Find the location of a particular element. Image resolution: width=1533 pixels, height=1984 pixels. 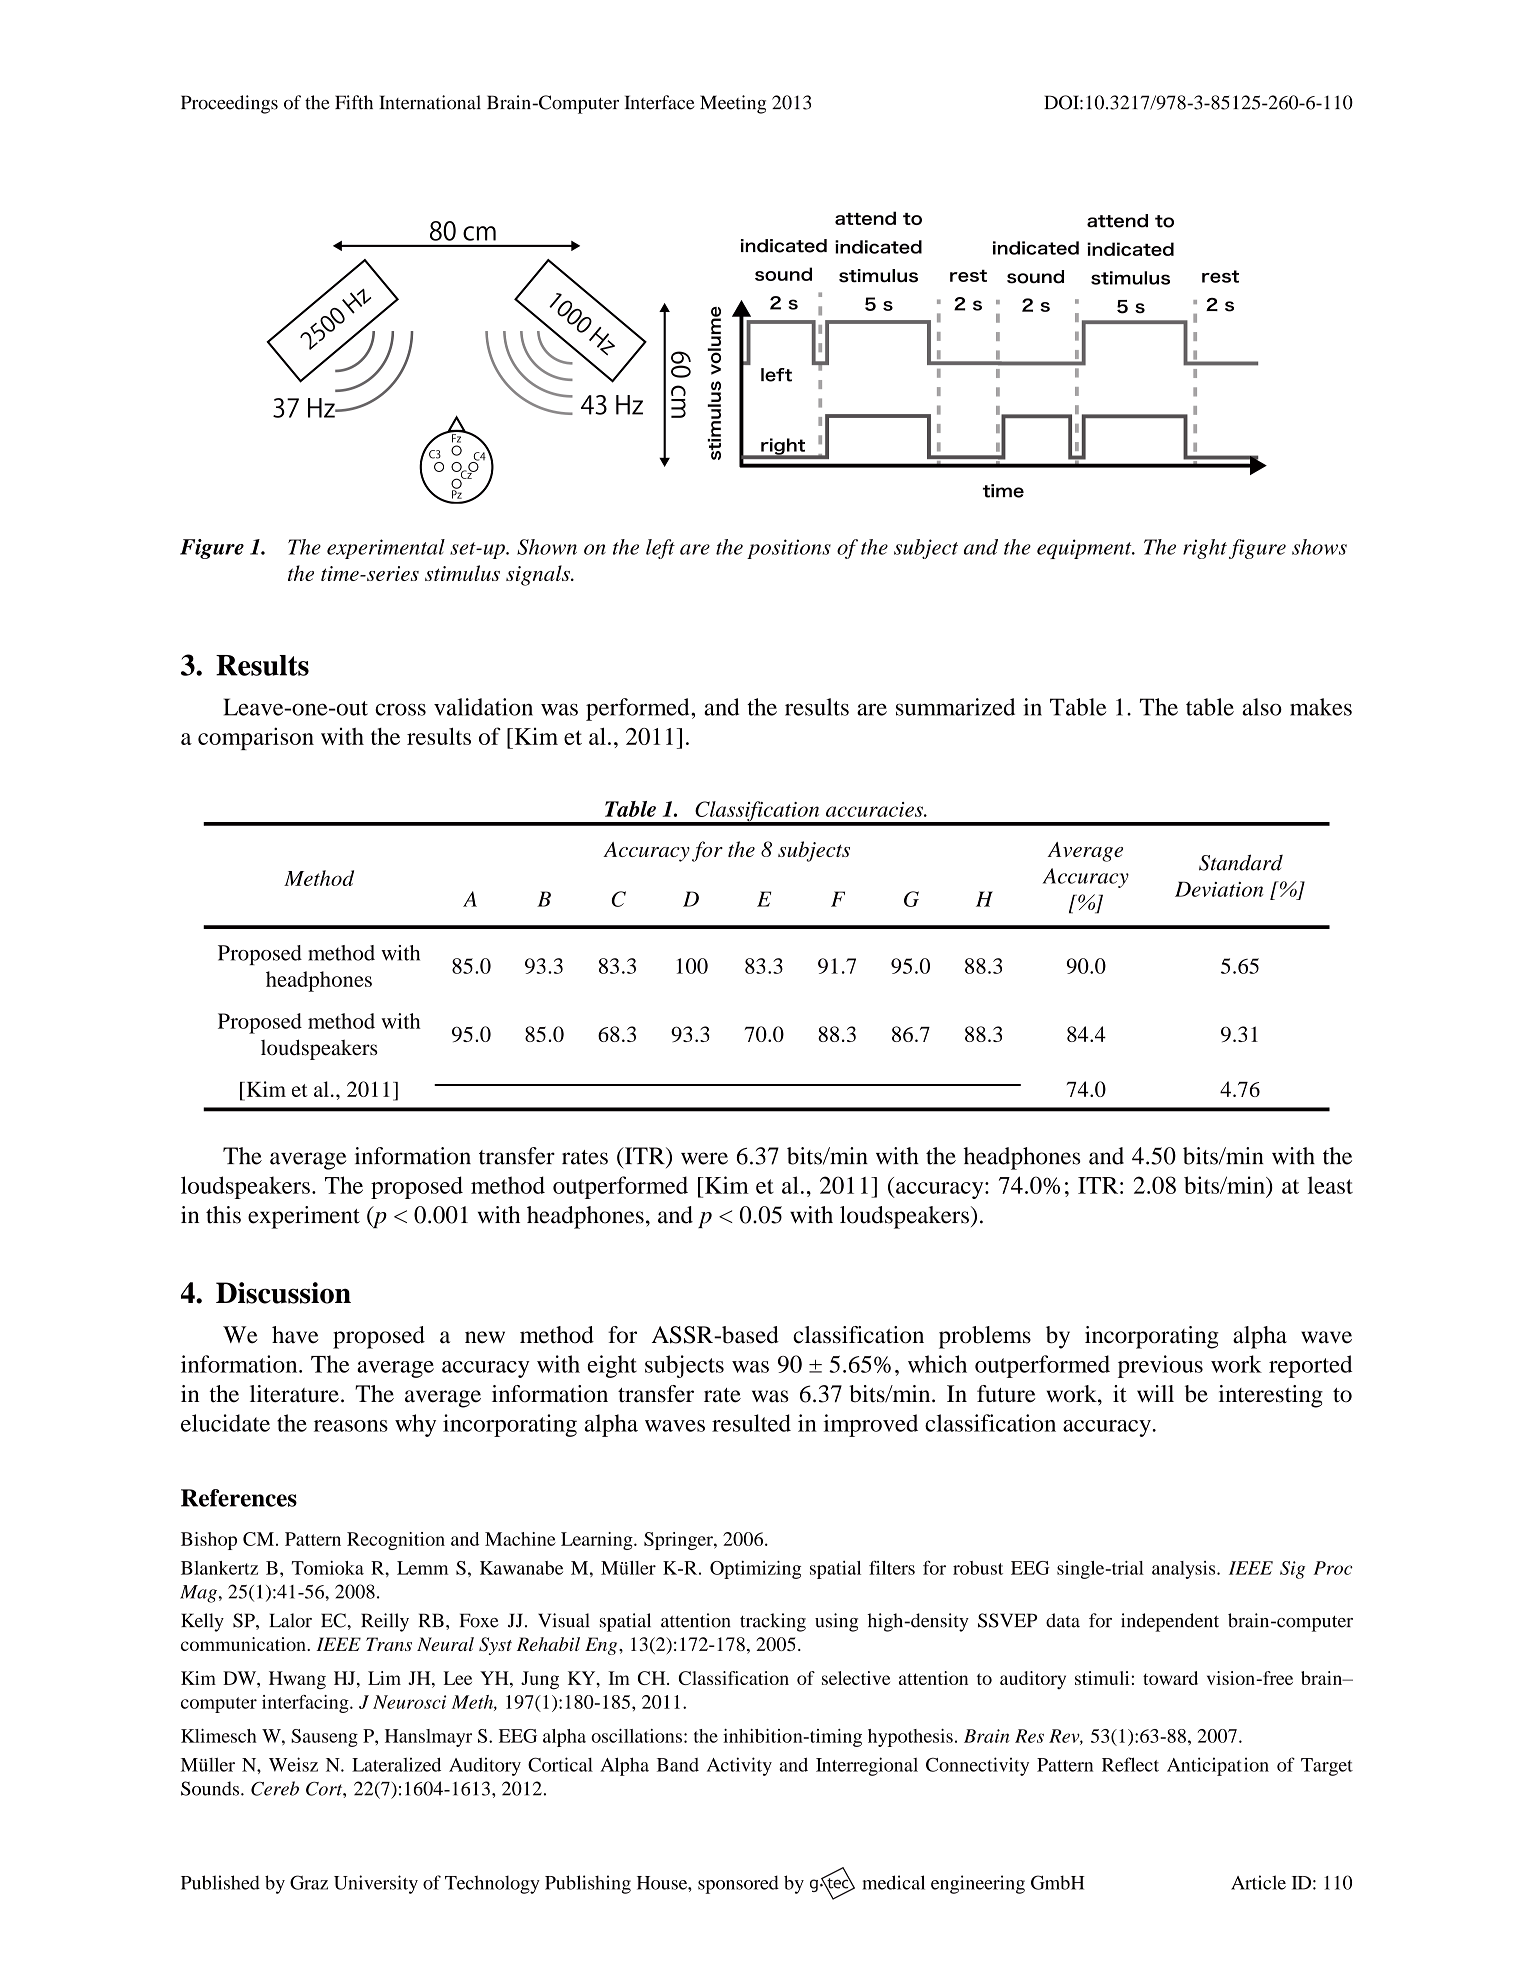

Fifth is located at coordinates (354, 102).
